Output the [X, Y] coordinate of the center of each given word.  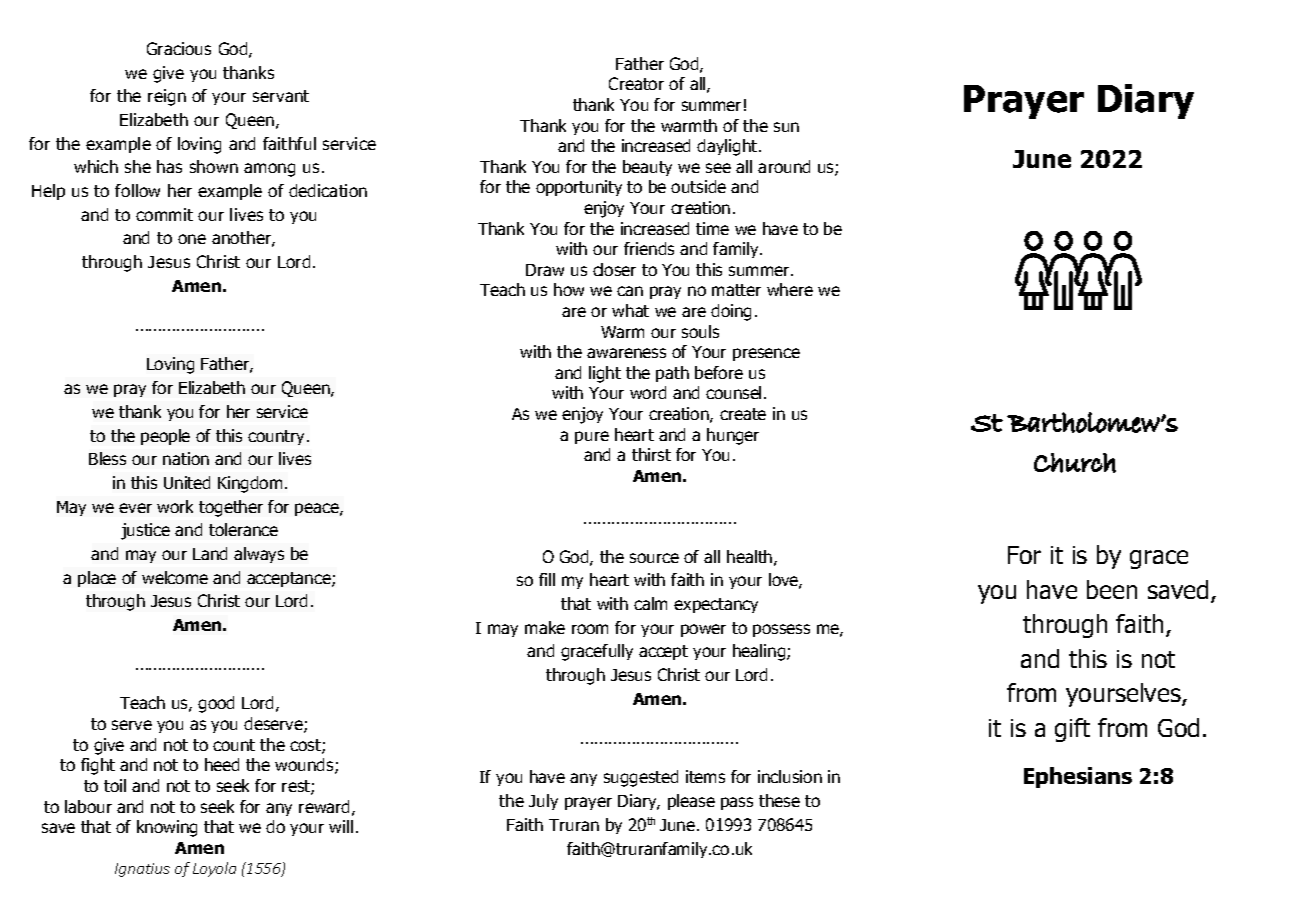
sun [786, 127]
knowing [167, 828]
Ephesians [1078, 777]
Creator [636, 83]
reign [167, 97]
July [543, 802]
